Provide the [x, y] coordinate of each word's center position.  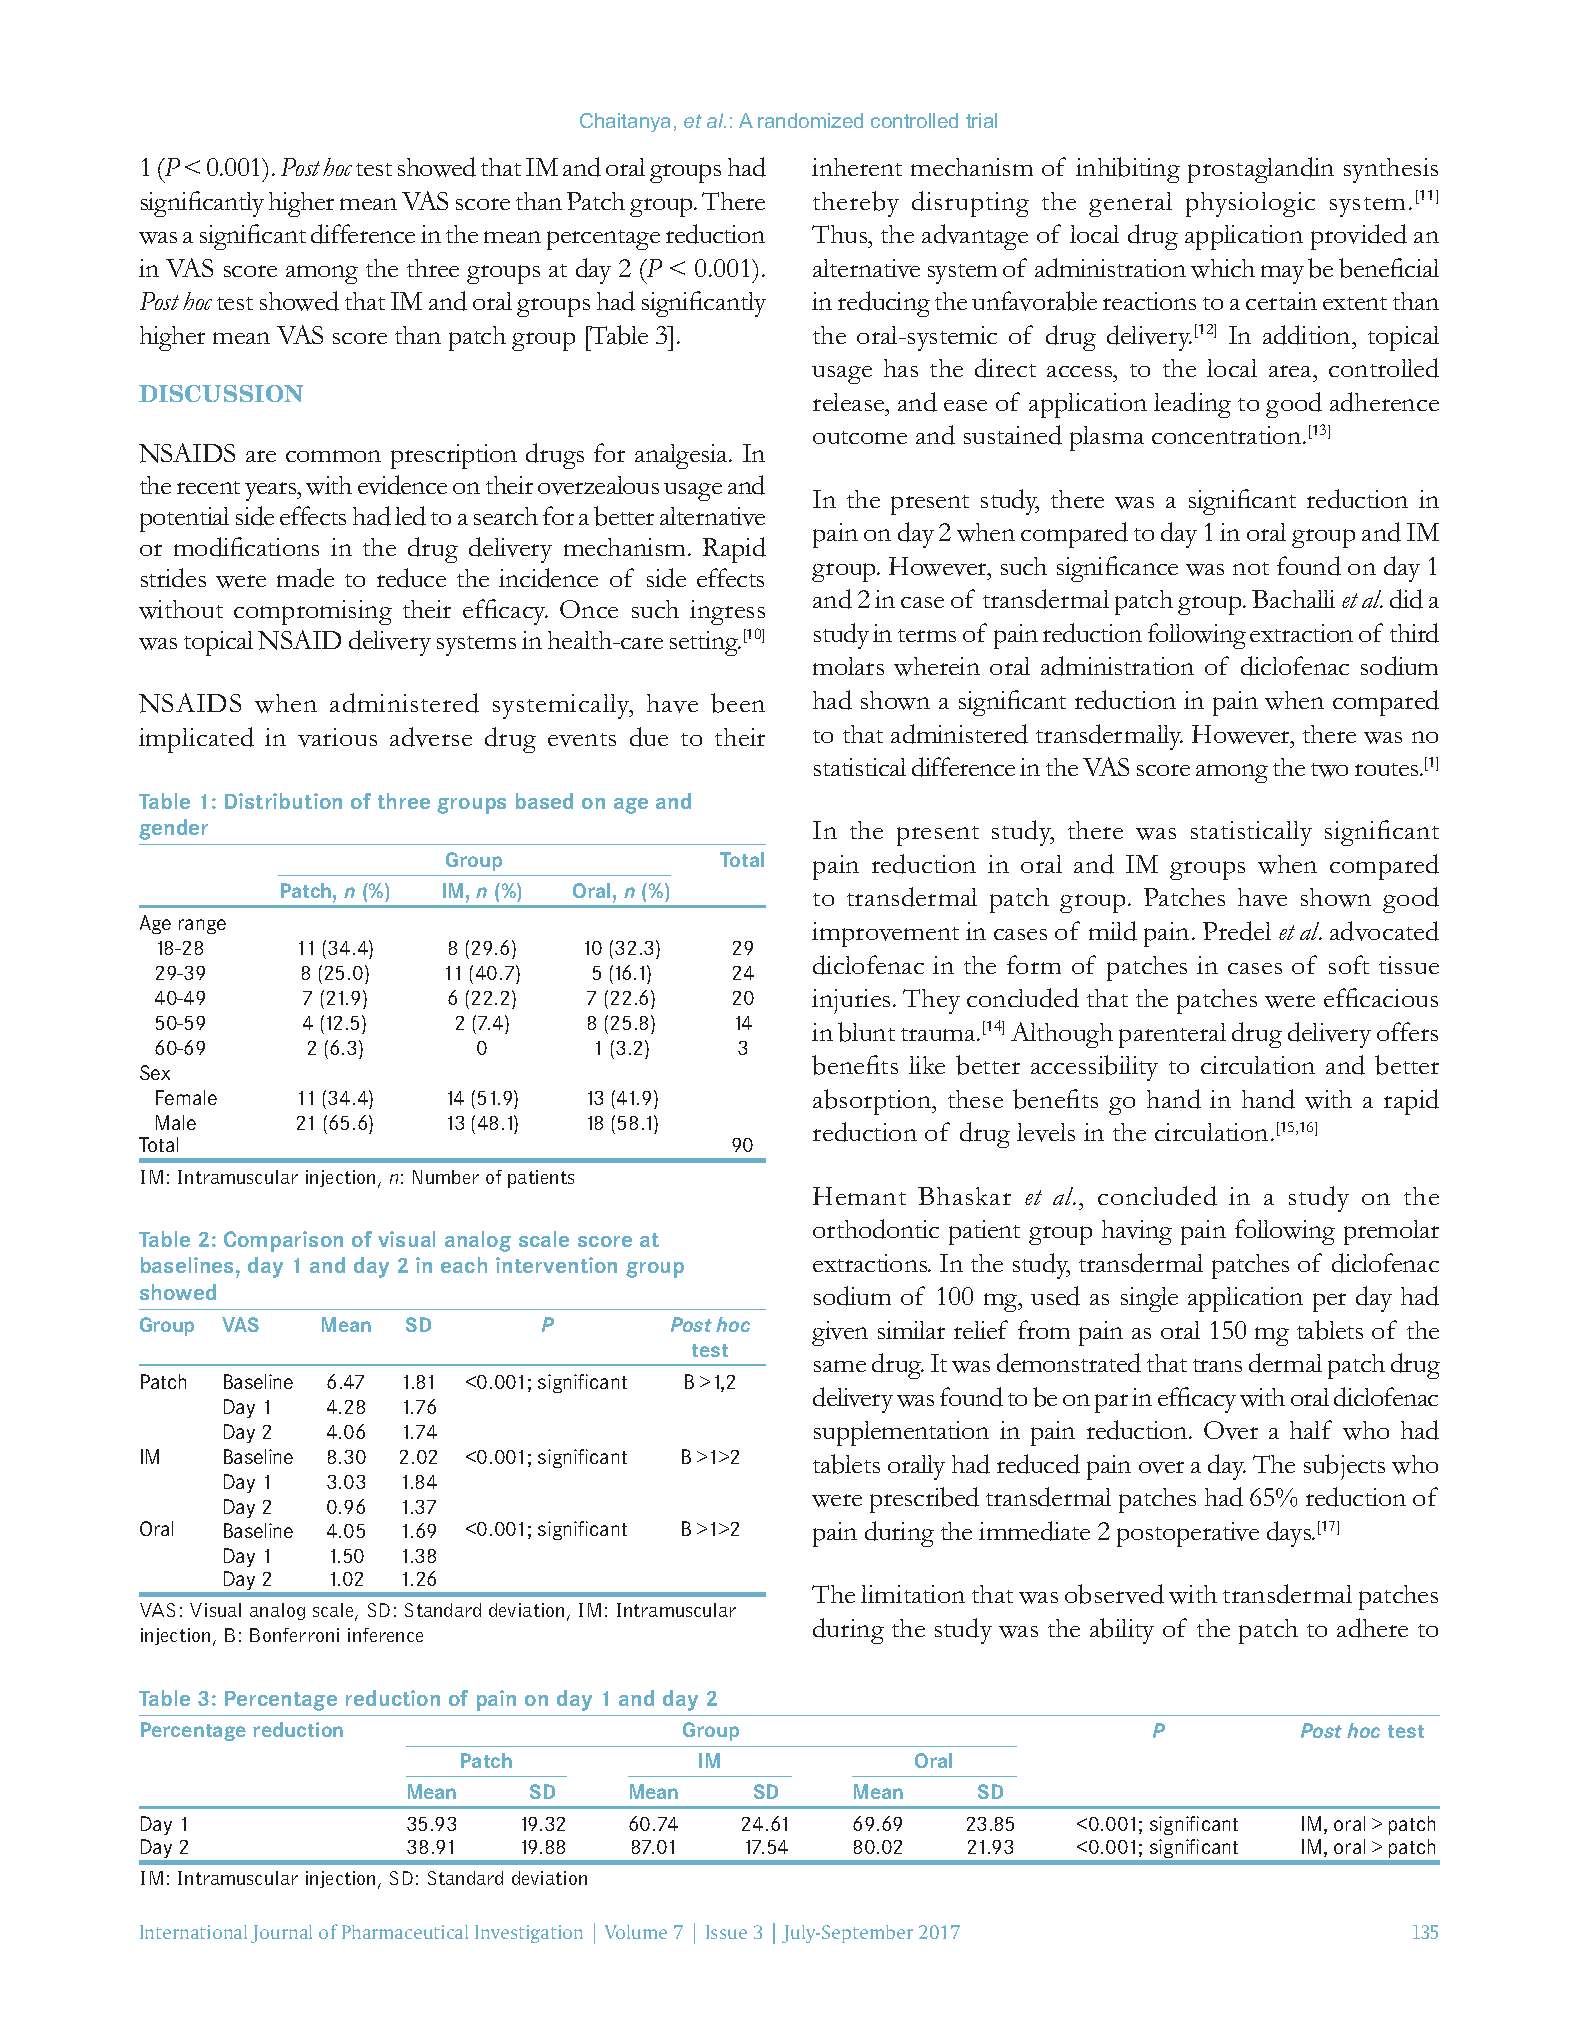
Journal [281, 1934]
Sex [155, 1072]
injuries [851, 1001]
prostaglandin [1261, 170]
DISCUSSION [221, 393]
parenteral [1172, 1035]
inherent [857, 167]
